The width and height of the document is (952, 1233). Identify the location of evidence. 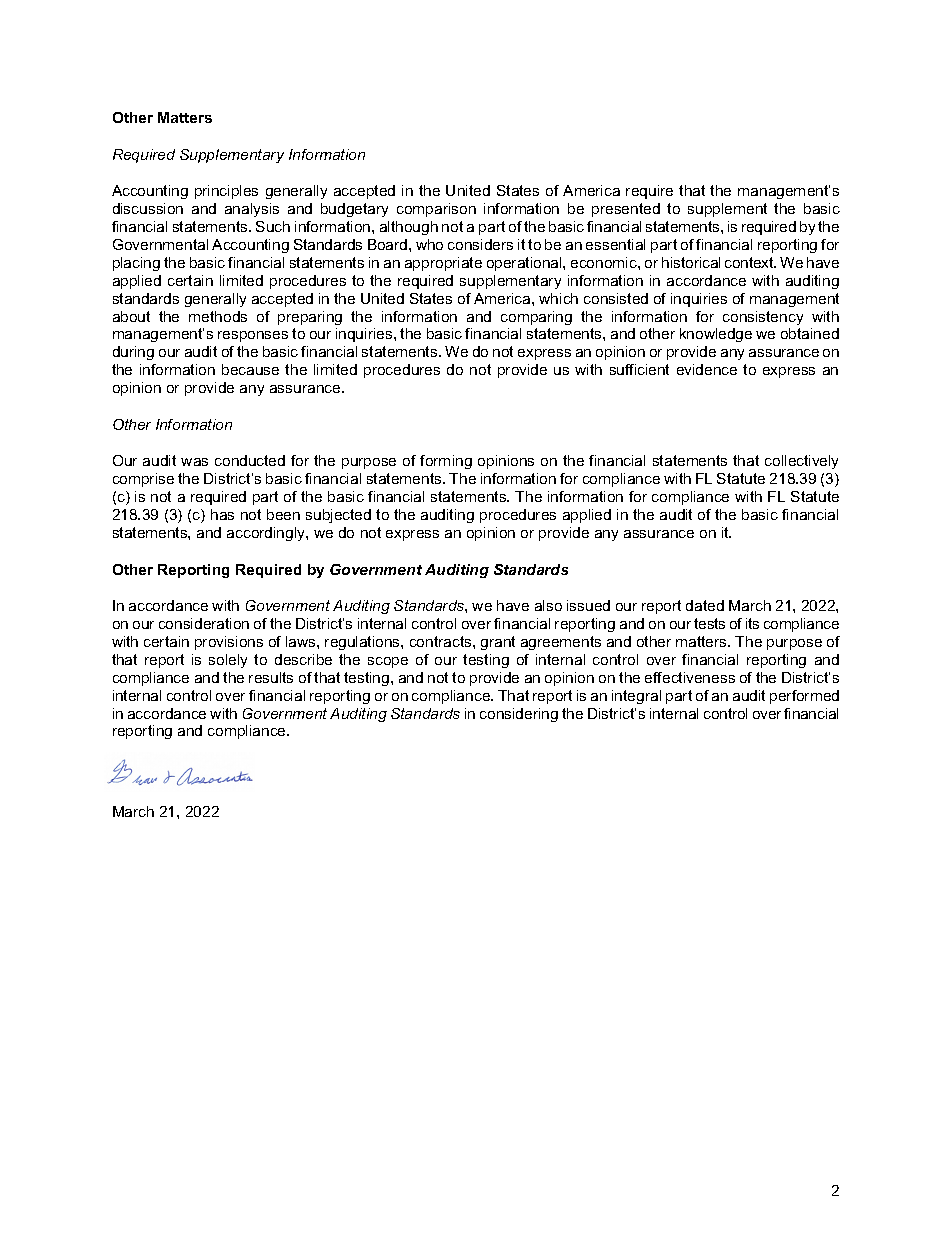
(707, 369).
